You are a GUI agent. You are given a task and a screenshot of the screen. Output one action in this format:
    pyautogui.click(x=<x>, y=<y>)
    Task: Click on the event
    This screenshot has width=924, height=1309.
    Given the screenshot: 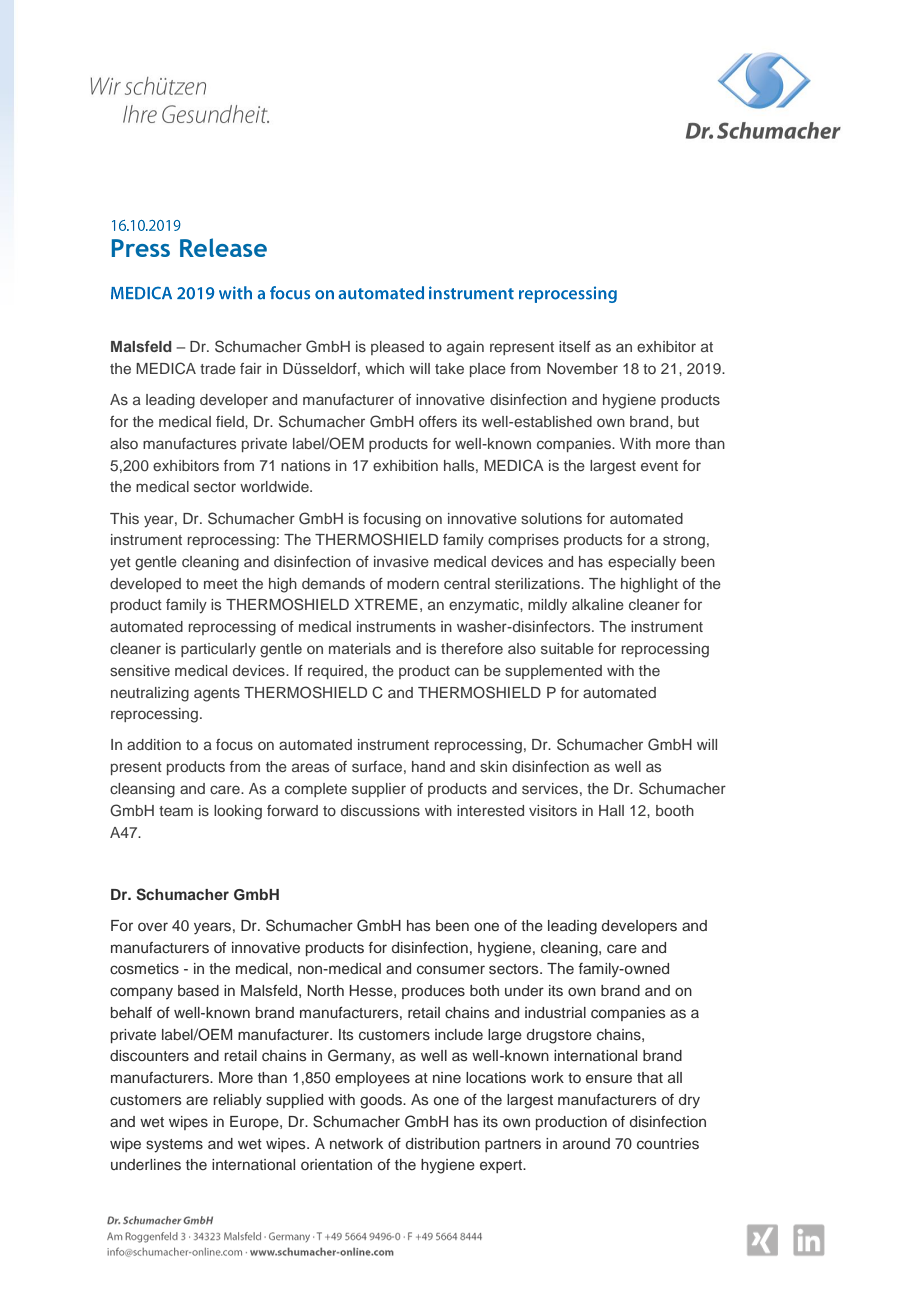 What is the action you would take?
    pyautogui.click(x=659, y=466)
